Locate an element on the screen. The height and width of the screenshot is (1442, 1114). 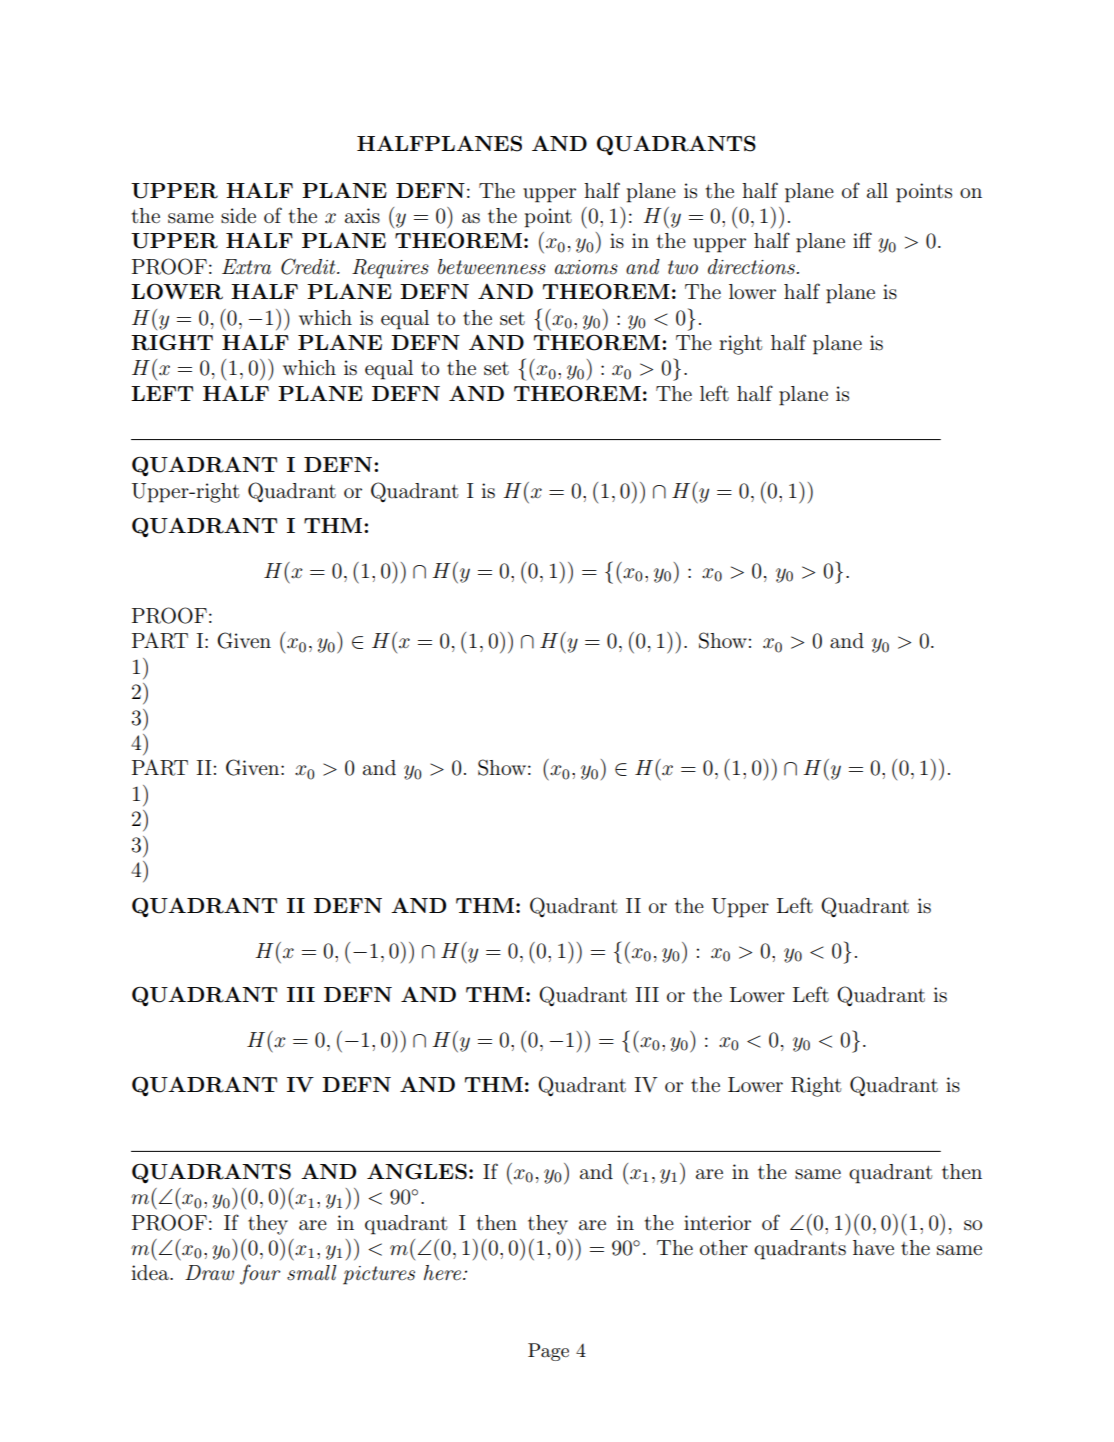
two is located at coordinates (683, 267).
